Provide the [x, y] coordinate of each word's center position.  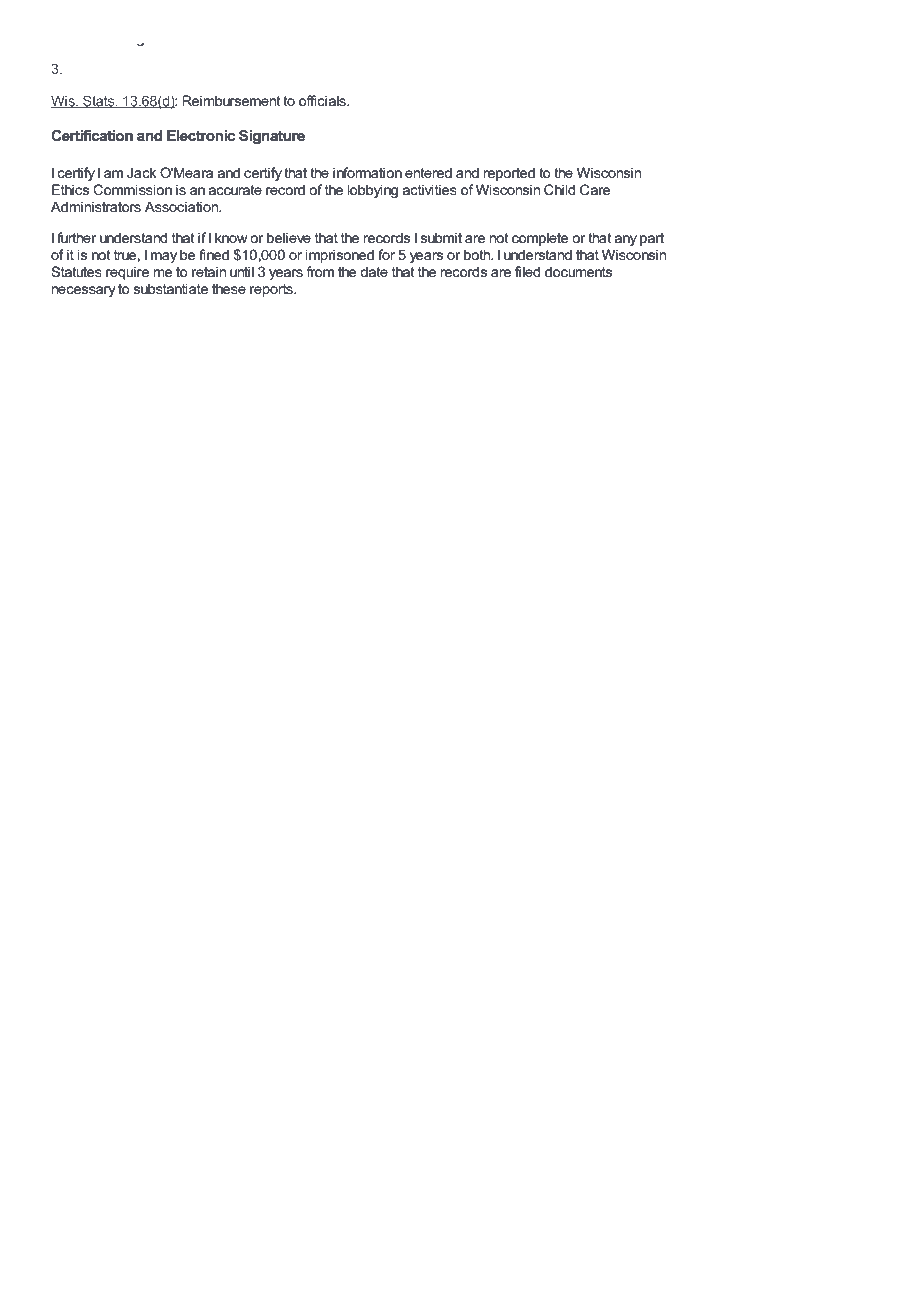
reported [509, 174]
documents [578, 271]
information [367, 172]
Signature [272, 137]
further [76, 237]
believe [289, 237]
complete [540, 239]
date [374, 271]
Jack [142, 172]
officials [323, 100]
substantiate [171, 288]
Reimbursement [231, 100]
